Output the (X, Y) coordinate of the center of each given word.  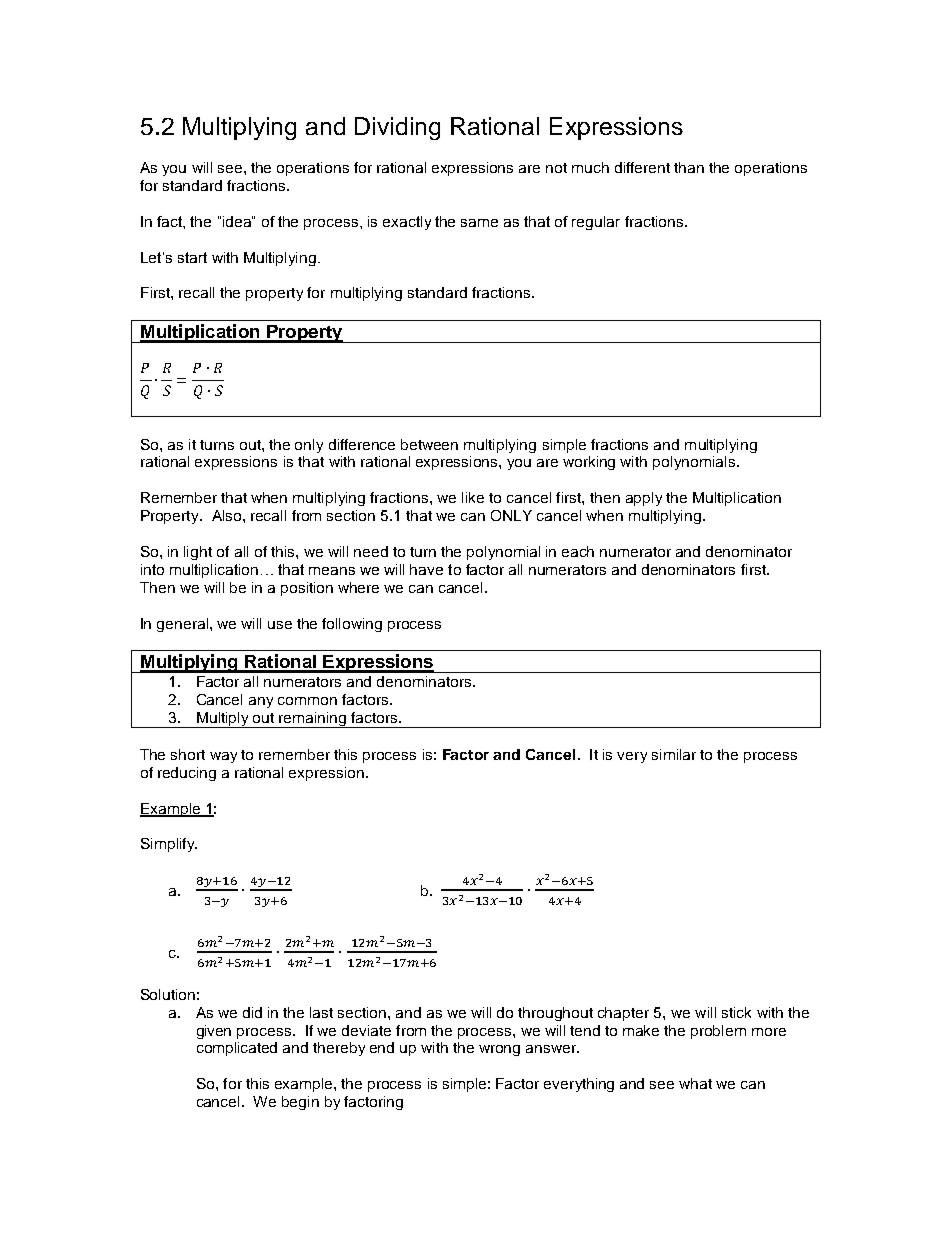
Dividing (397, 128)
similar (674, 754)
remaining (313, 720)
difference (362, 444)
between (429, 444)
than (689, 167)
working (589, 463)
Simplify (169, 845)
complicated (237, 1049)
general (184, 625)
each (578, 551)
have (426, 569)
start (192, 257)
